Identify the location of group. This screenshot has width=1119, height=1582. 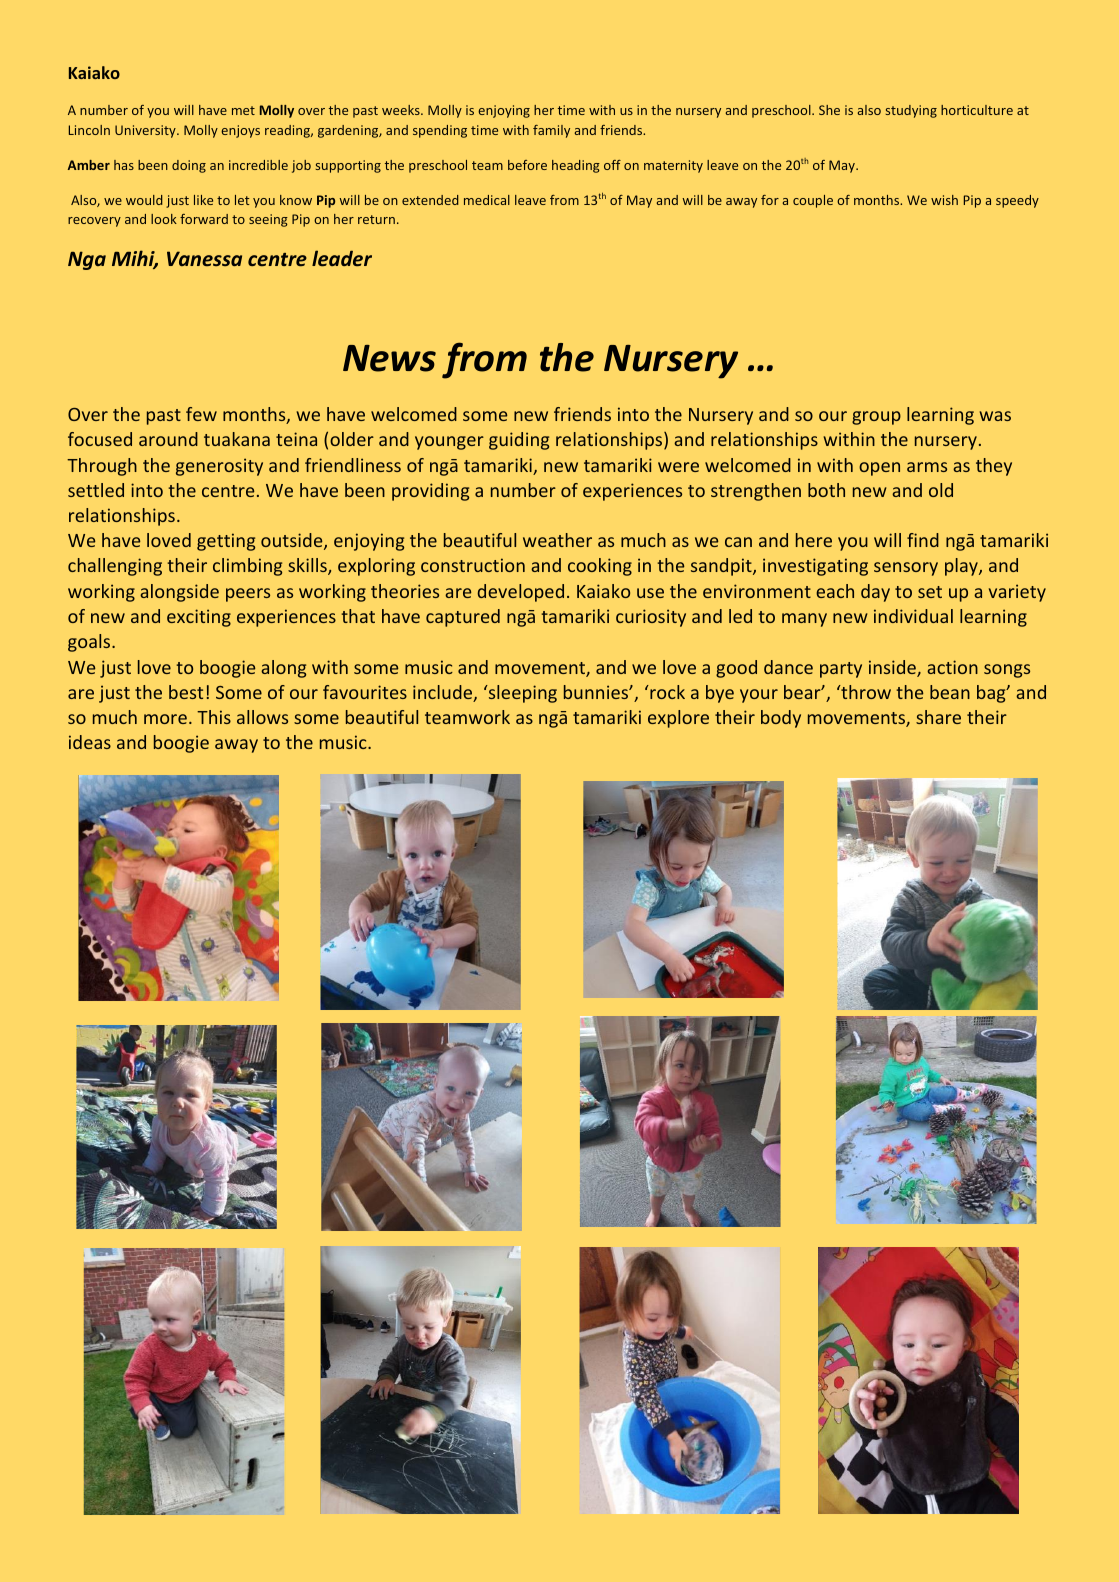
(876, 418).
